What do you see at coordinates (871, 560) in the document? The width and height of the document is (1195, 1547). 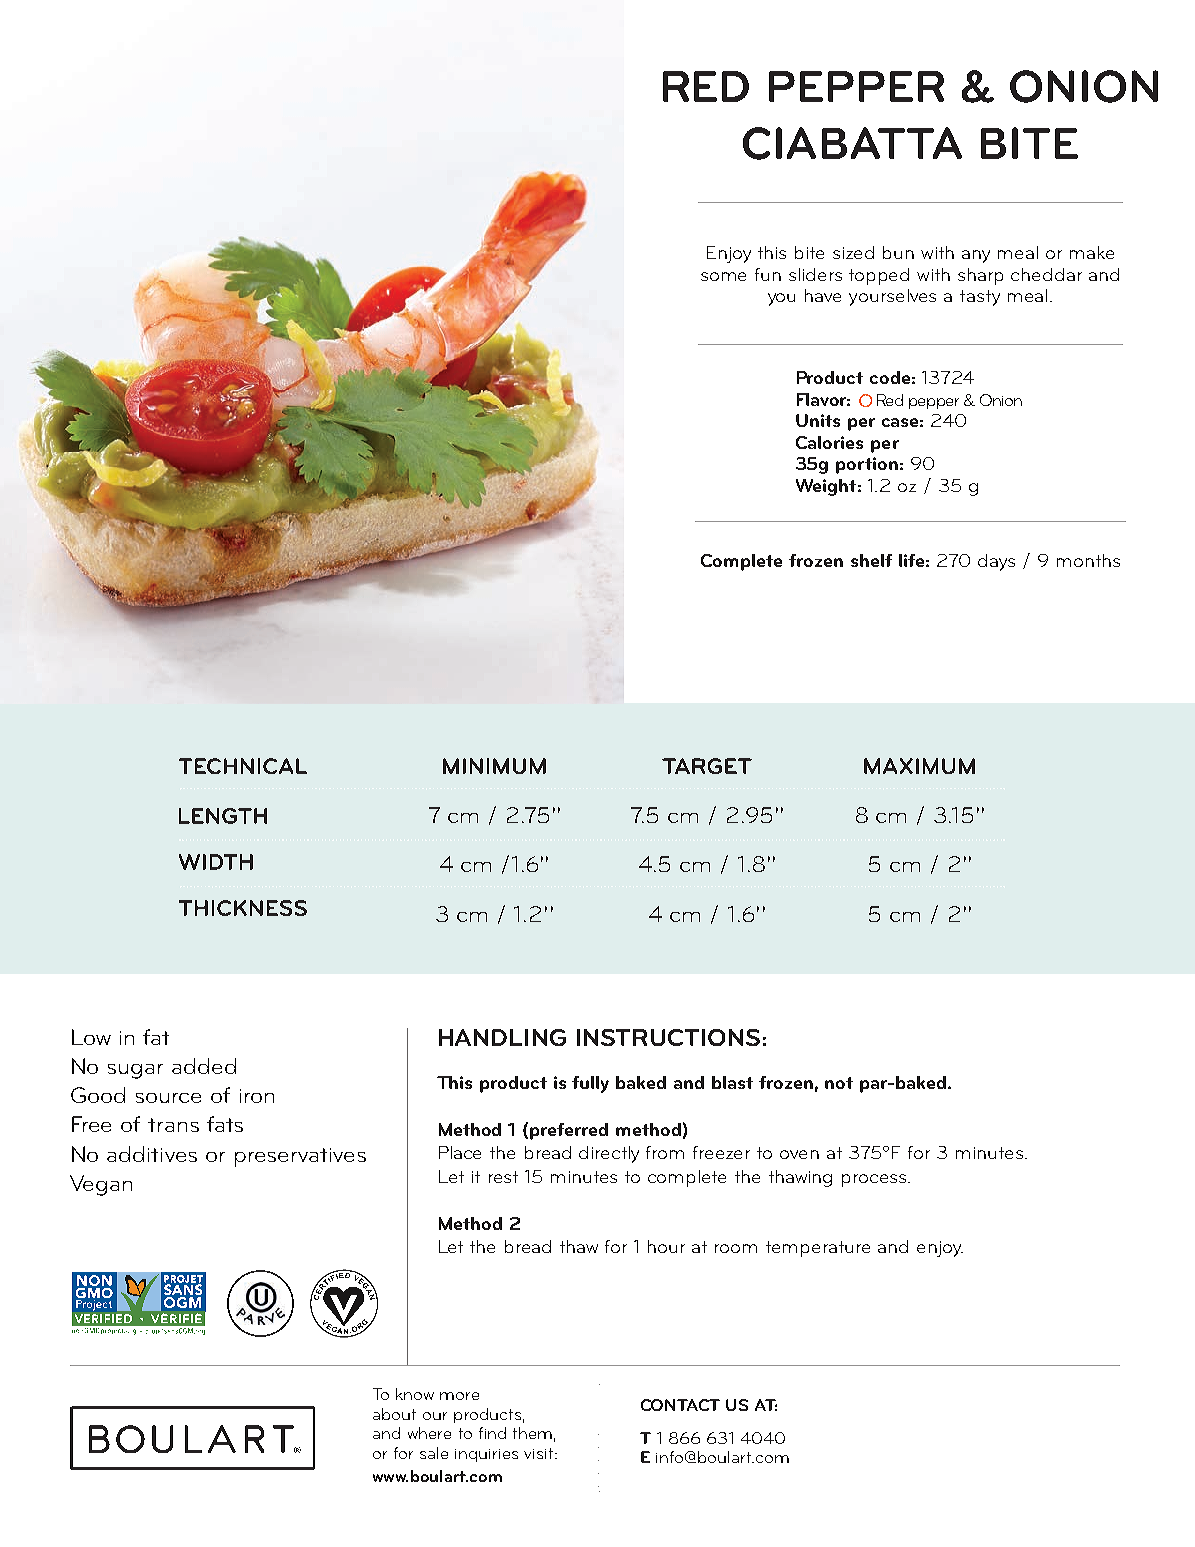 I see `shelf` at bounding box center [871, 560].
